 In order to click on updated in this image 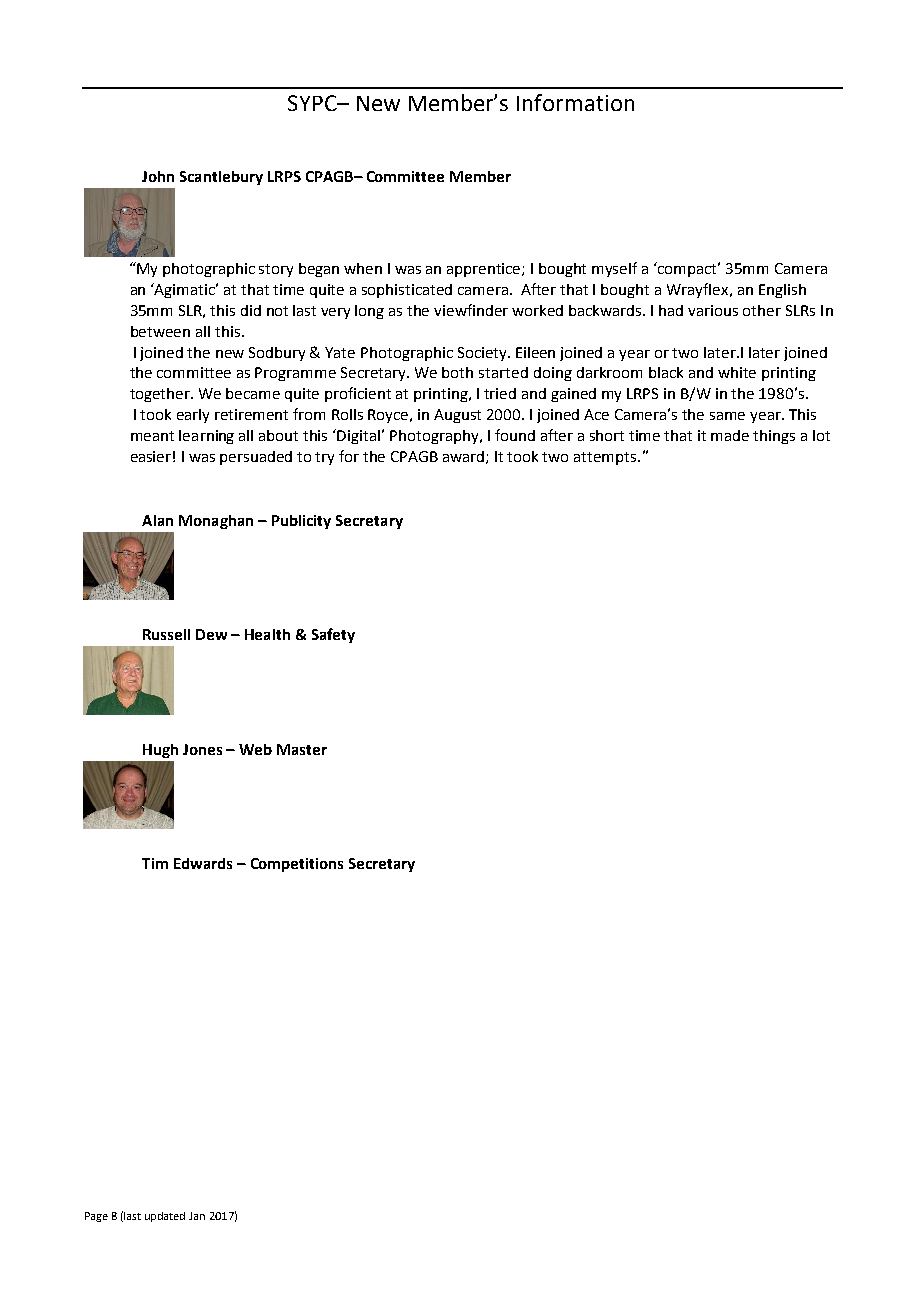, I will do `click(165, 1217)`.
